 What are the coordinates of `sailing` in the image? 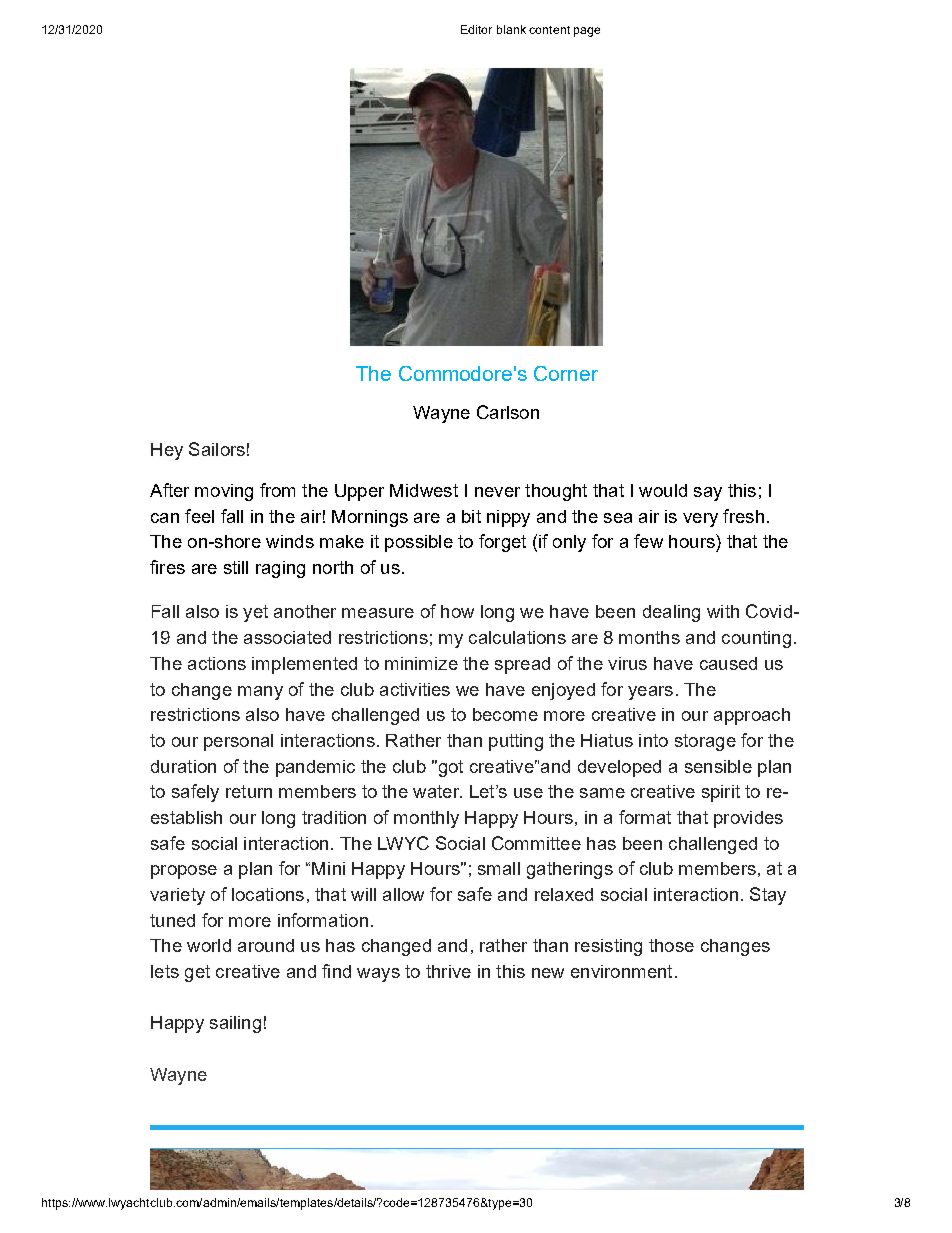 It's located at (235, 1024).
